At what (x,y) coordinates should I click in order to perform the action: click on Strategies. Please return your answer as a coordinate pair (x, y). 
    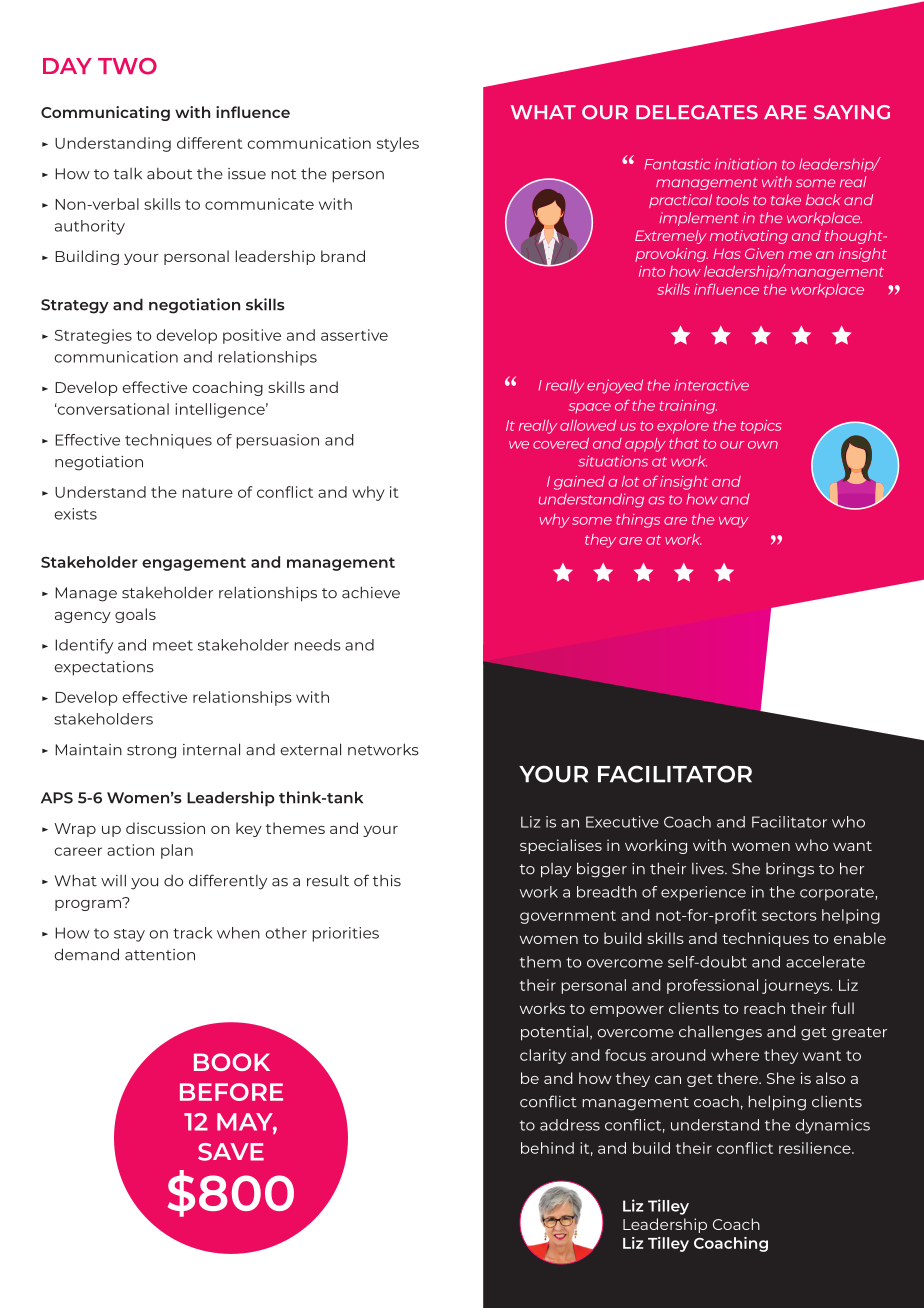
    Looking at the image, I should click on (93, 336).
